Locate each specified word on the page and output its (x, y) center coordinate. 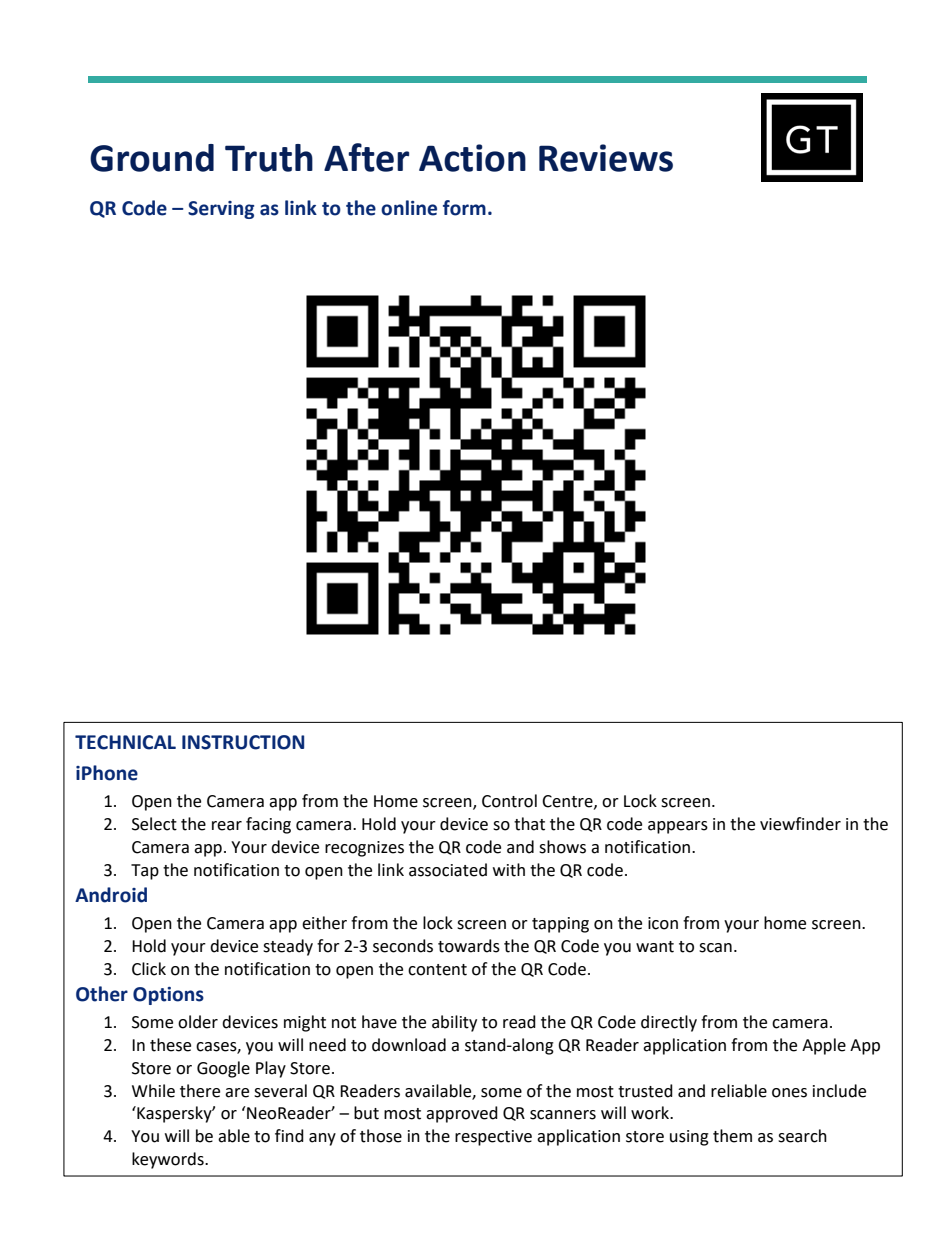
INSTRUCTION (243, 742)
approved (462, 1114)
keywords (169, 1160)
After (366, 157)
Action (472, 158)
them (732, 1136)
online (409, 208)
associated (448, 870)
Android (111, 895)
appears (678, 827)
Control (509, 801)
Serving (221, 210)
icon (663, 923)
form (464, 208)
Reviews (606, 158)
